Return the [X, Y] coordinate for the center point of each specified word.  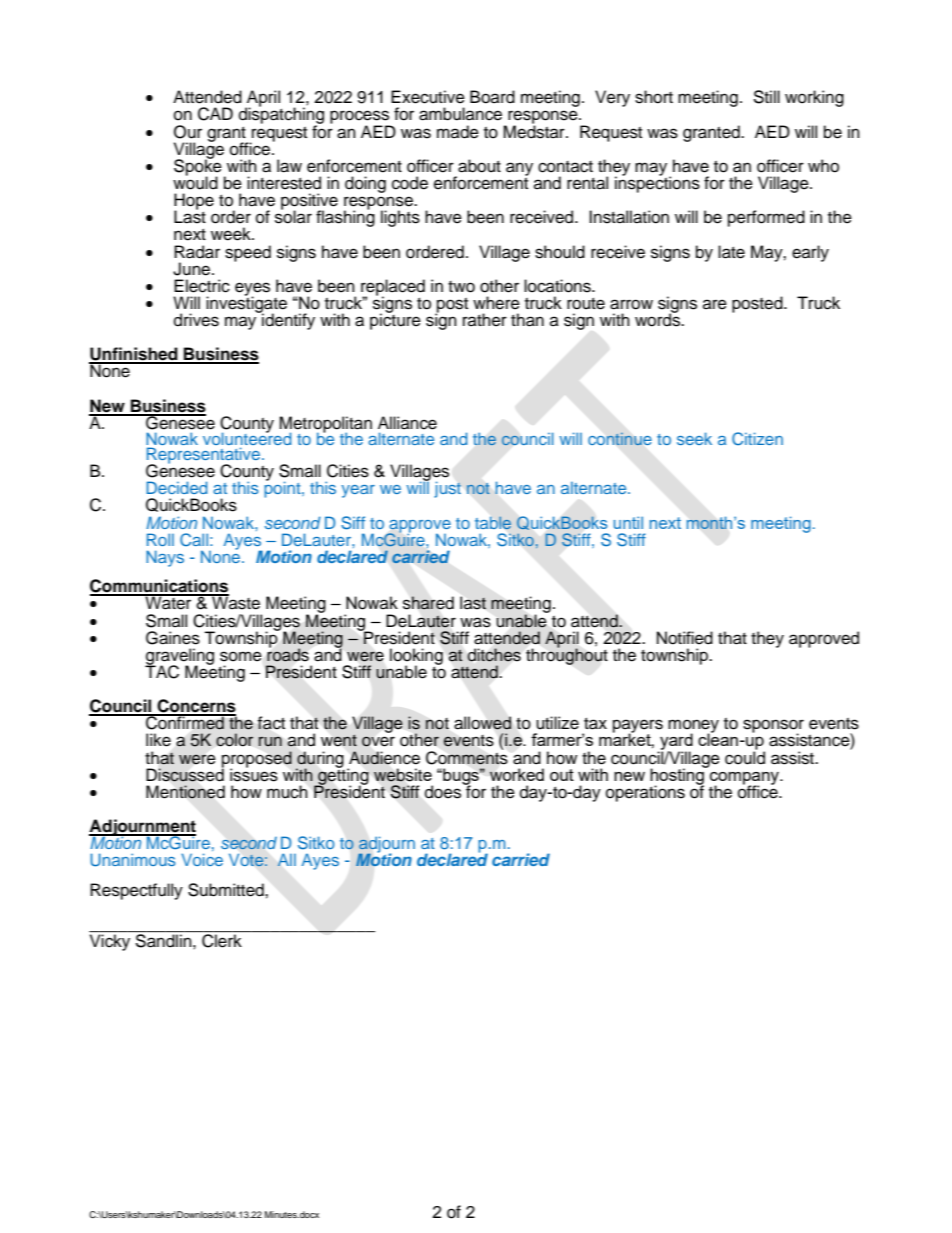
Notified [685, 638]
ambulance [460, 114]
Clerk [222, 941]
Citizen [757, 439]
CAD [215, 114]
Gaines [173, 638]
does [443, 792]
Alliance [407, 423]
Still [766, 97]
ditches [494, 655]
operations [645, 793]
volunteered [247, 437]
